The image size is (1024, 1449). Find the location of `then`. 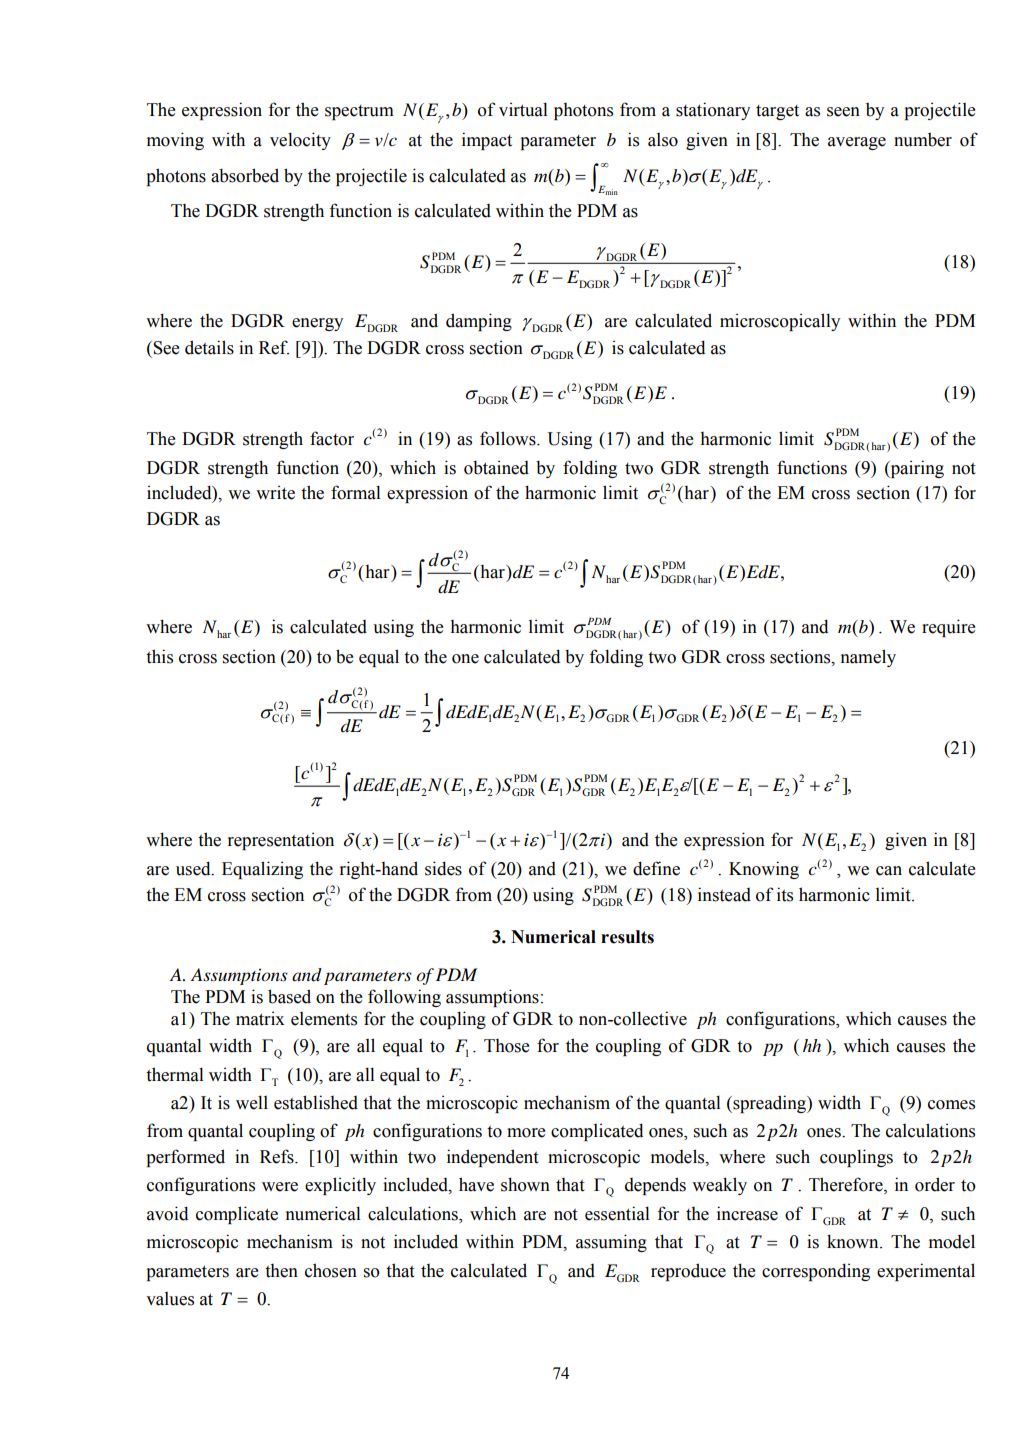

then is located at coordinates (281, 1271).
